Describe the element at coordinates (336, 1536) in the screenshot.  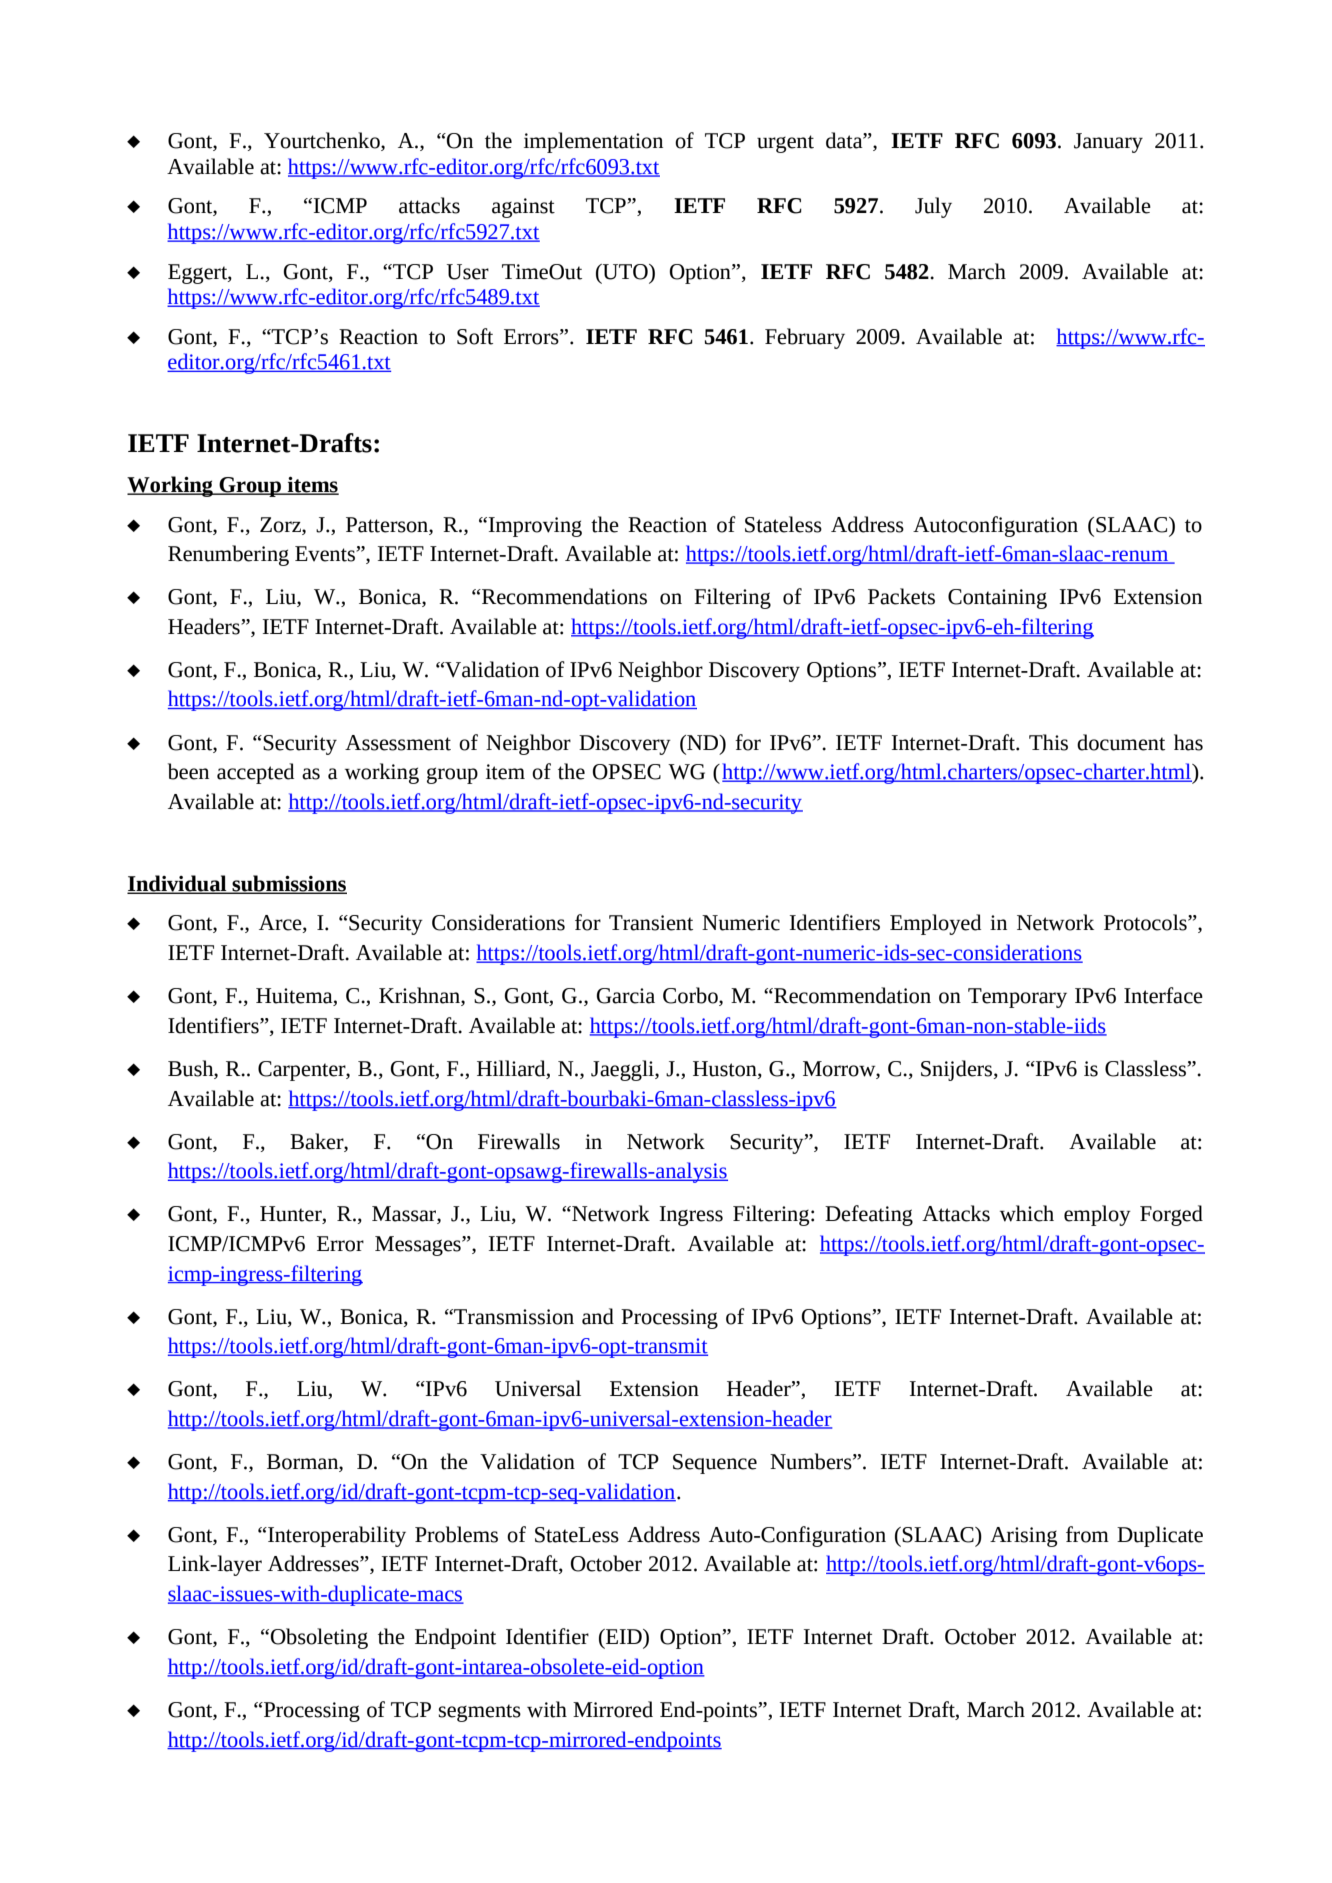
I see `Interoperability` at that location.
